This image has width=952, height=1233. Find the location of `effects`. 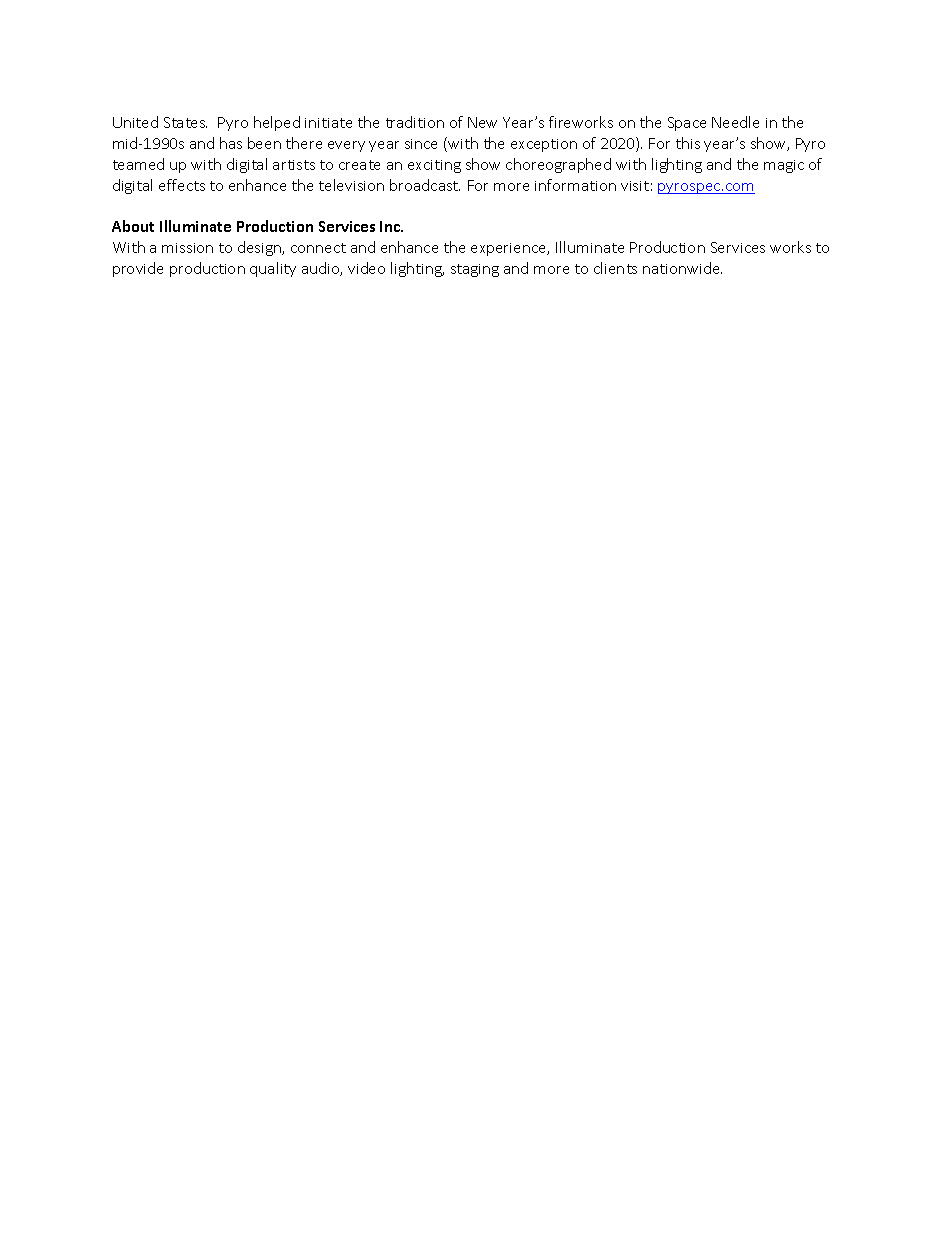

effects is located at coordinates (182, 185).
